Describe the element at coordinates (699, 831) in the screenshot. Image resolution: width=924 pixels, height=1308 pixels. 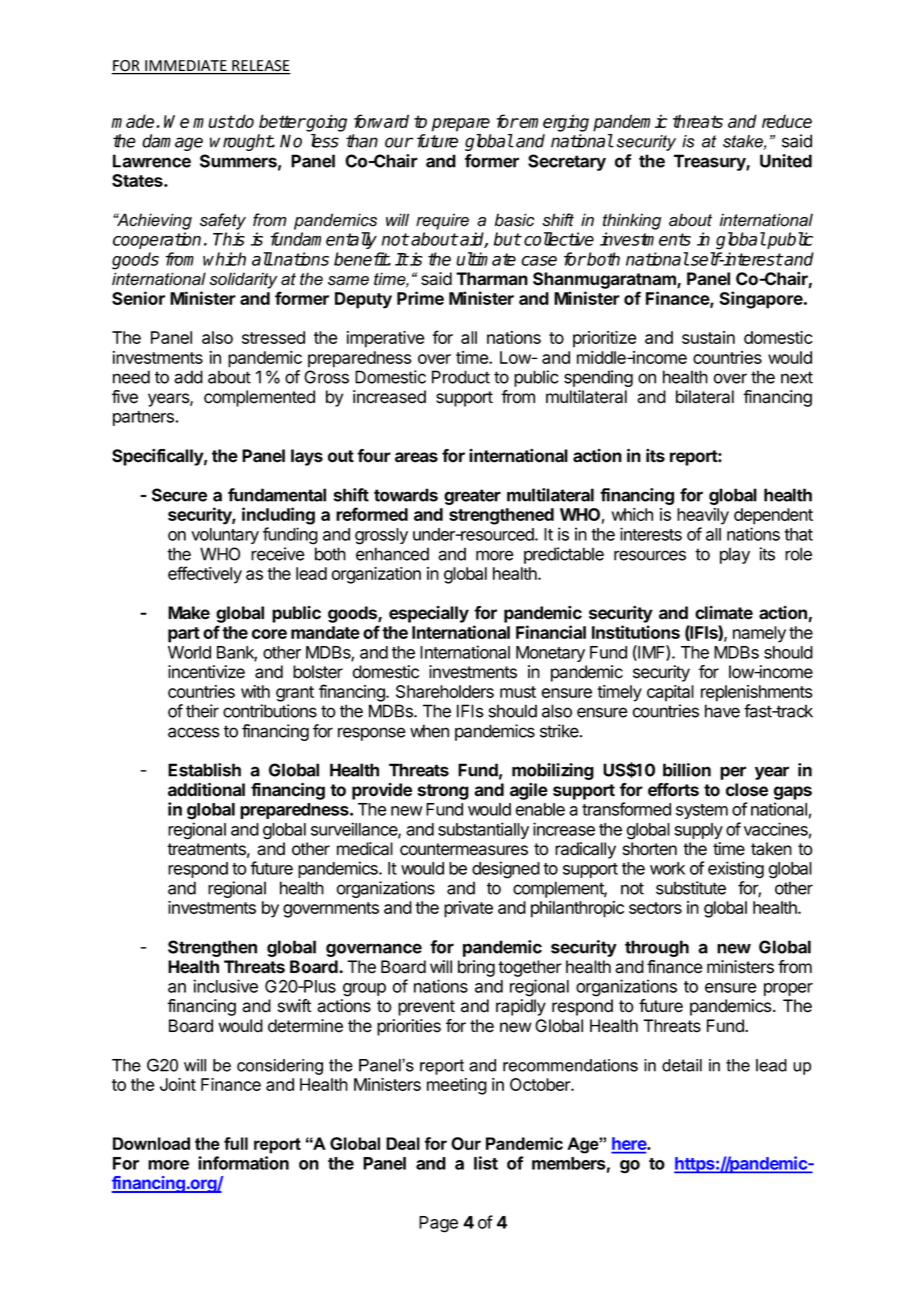
I see `supply` at that location.
